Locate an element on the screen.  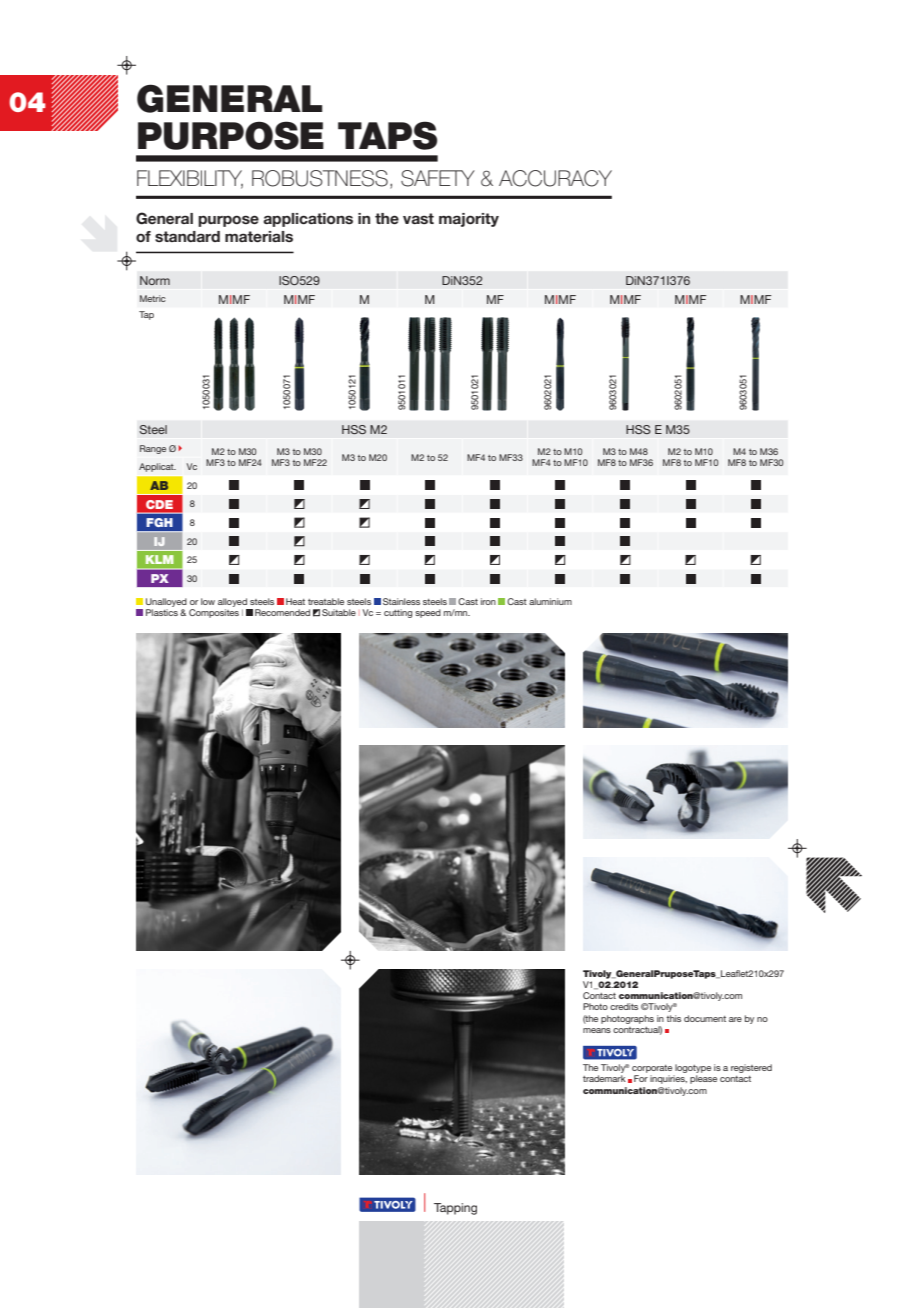
cutting is located at coordinates (398, 613).
